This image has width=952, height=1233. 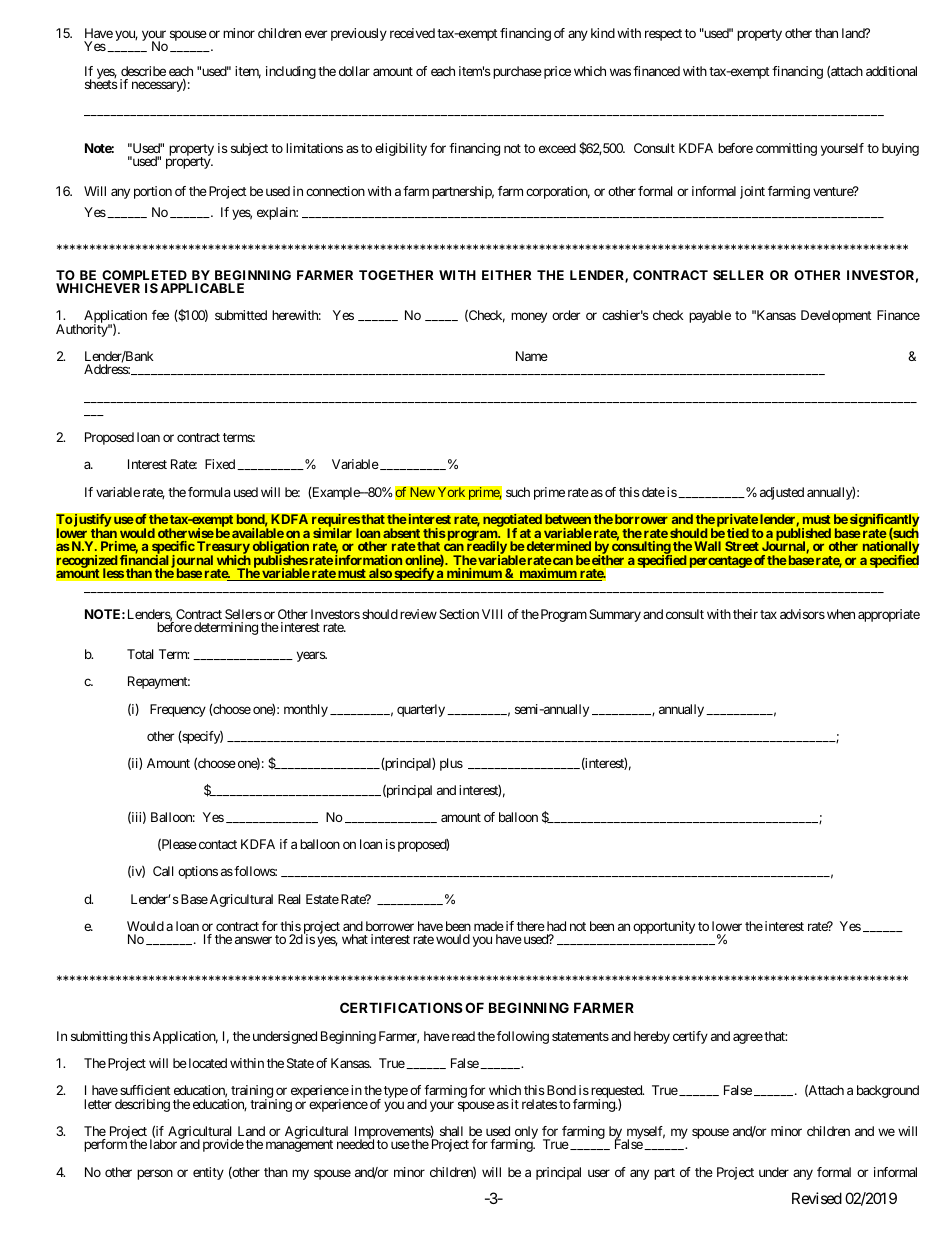 What do you see at coordinates (802, 614) in the image?
I see `advisors` at bounding box center [802, 614].
